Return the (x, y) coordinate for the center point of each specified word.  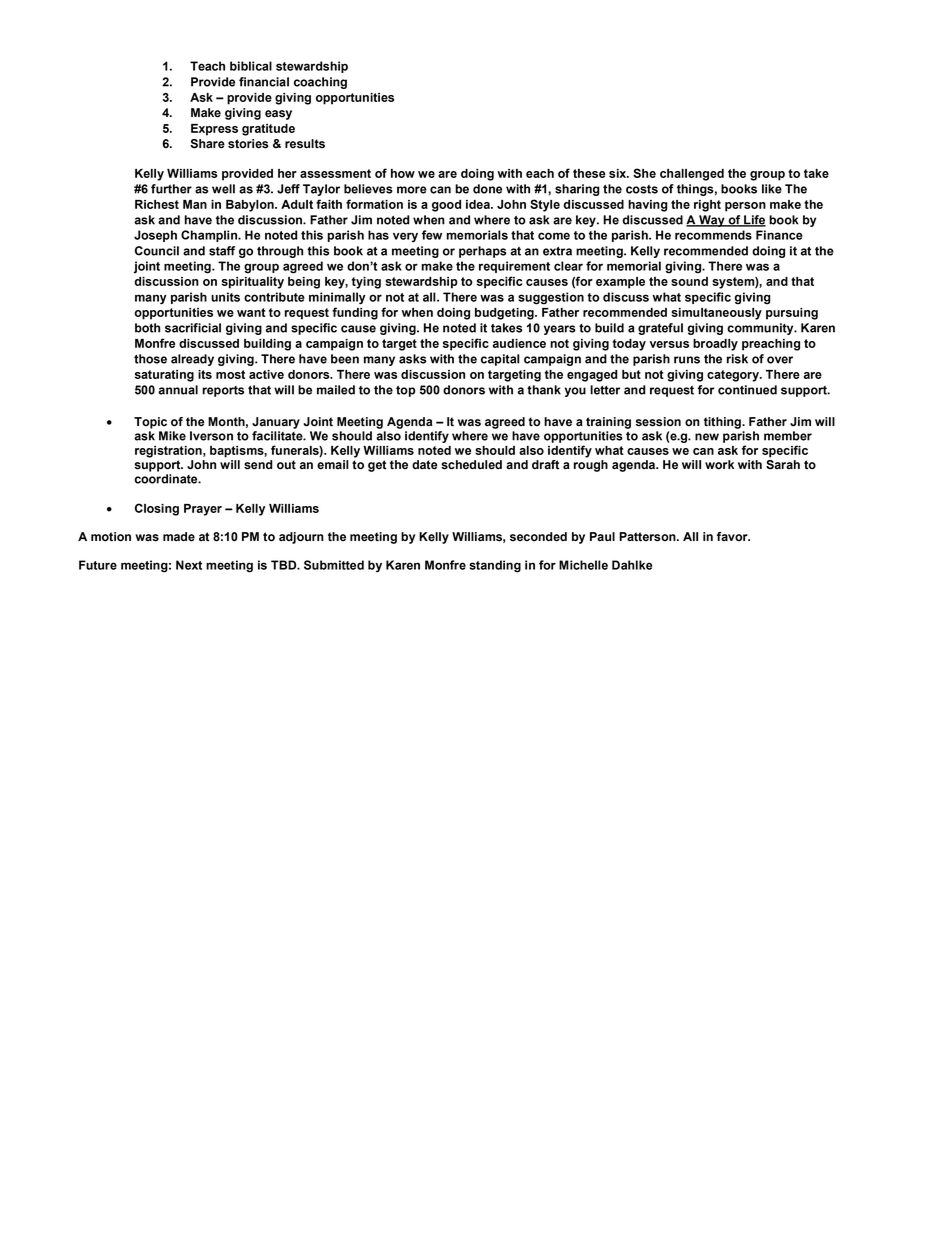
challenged (692, 175)
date (425, 465)
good (446, 206)
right (707, 206)
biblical (251, 66)
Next (189, 565)
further (171, 189)
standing (495, 566)
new (707, 437)
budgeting (505, 314)
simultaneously (716, 314)
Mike (172, 436)
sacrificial (193, 328)
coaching (320, 83)
